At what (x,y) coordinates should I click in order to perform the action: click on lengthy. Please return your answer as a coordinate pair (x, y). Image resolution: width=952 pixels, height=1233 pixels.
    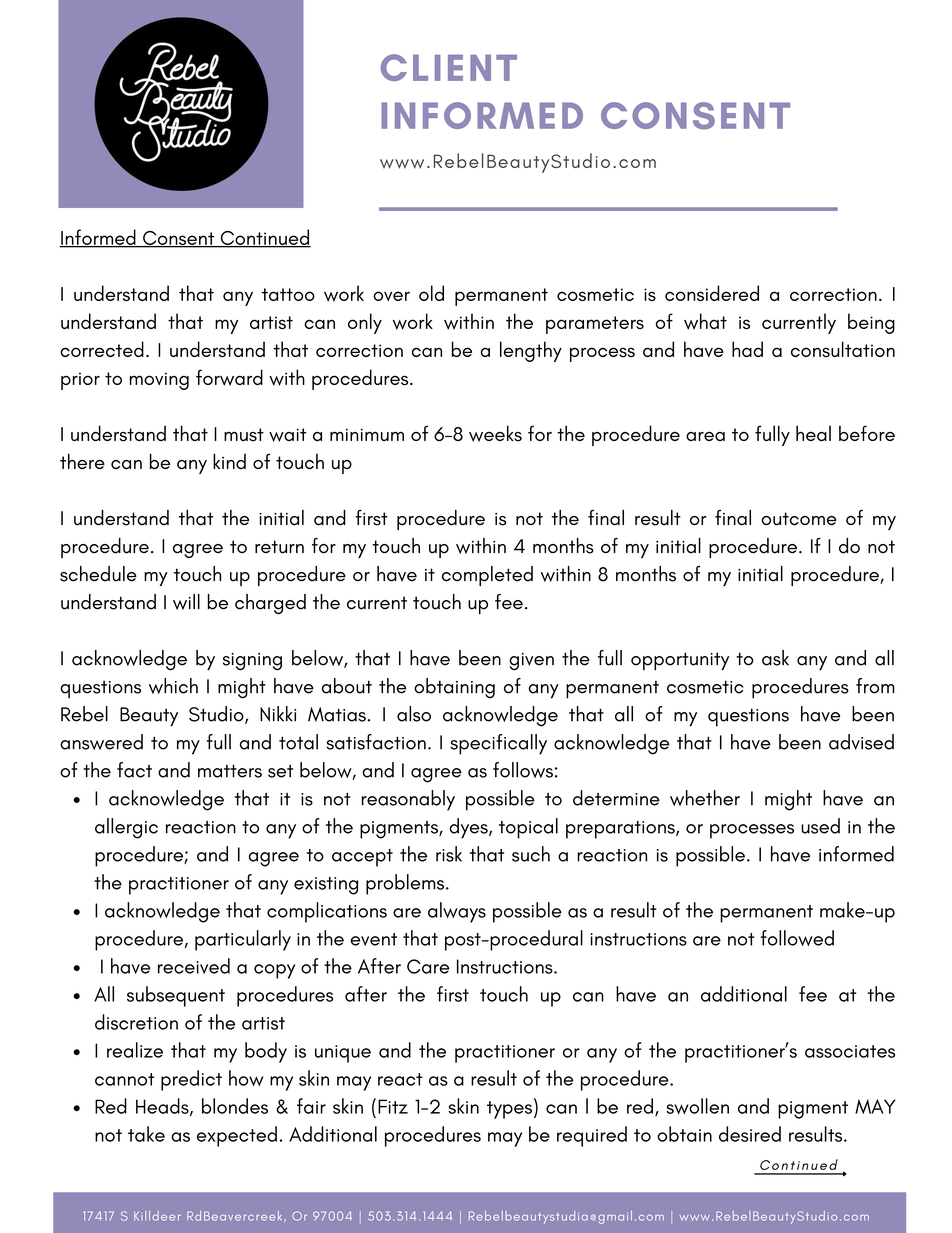
    Looking at the image, I should click on (531, 351).
